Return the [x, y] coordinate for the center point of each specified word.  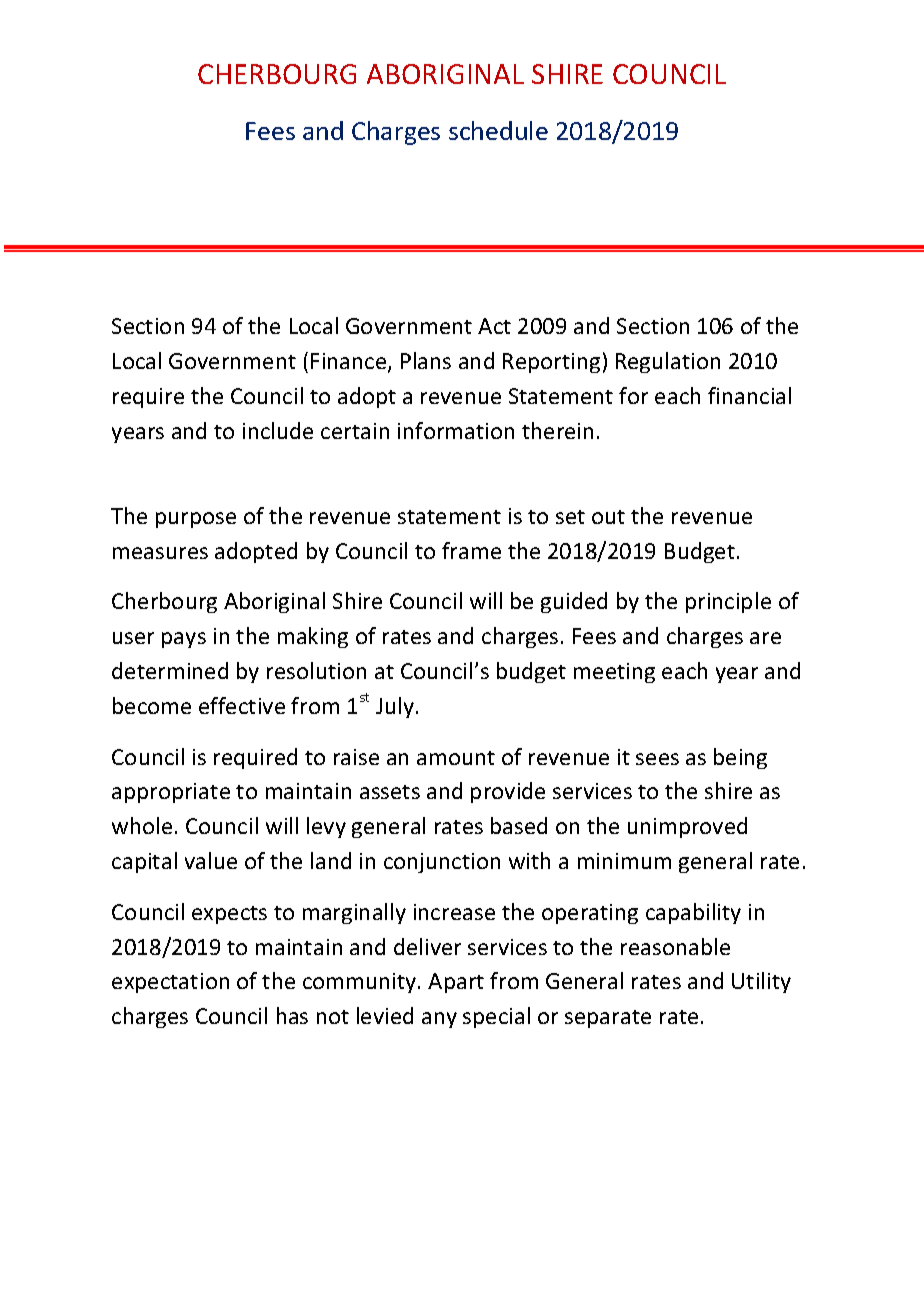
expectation [170, 983]
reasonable [675, 946]
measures [160, 553]
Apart [456, 983]
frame [471, 550]
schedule [498, 130]
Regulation [668, 362]
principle [728, 602]
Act [494, 326]
